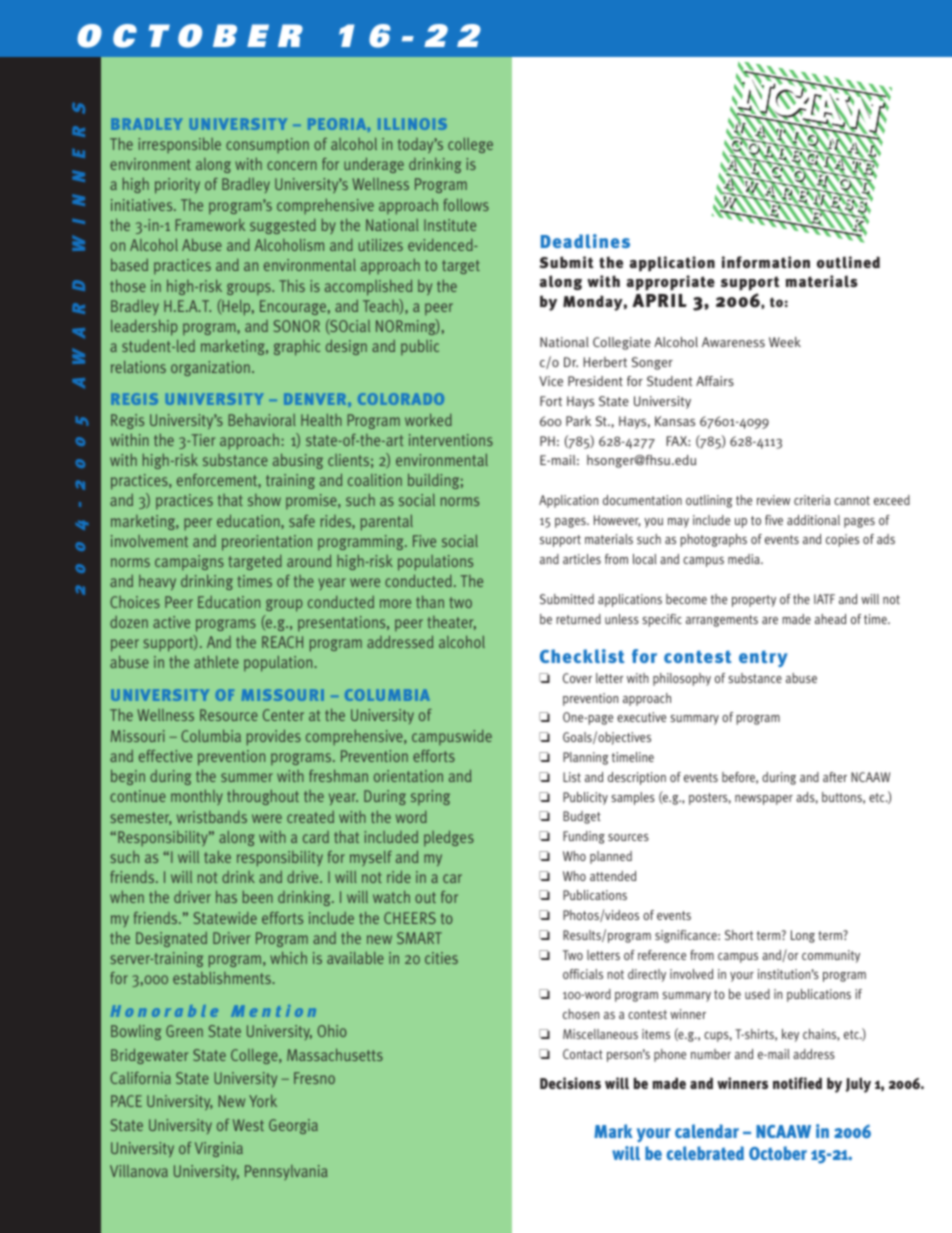  I want to click on pledges, so click(449, 838).
